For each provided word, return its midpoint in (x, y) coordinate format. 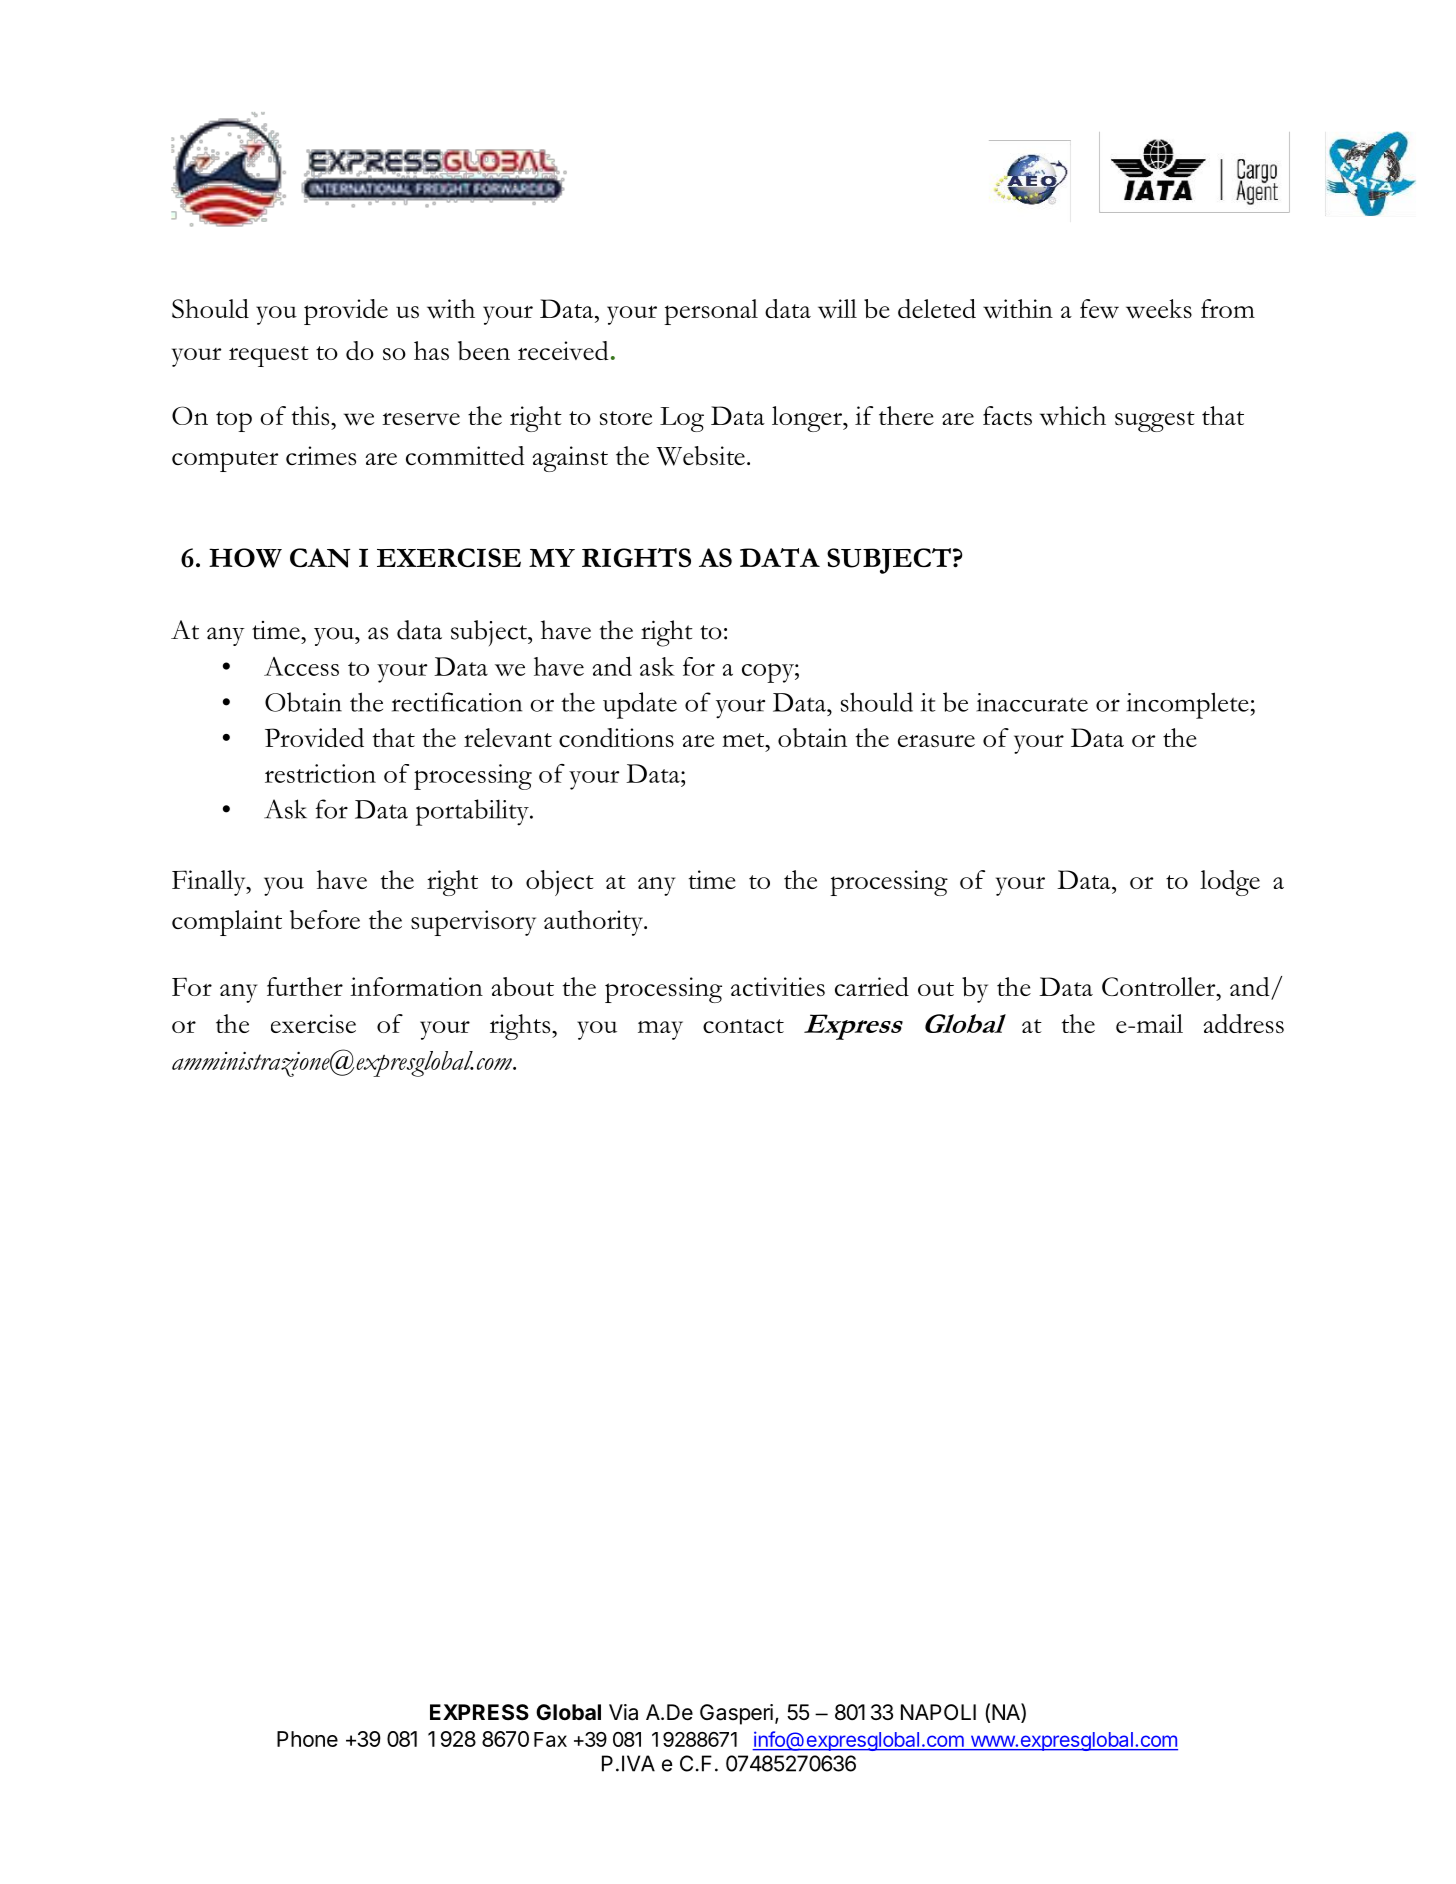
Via (623, 1712)
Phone (307, 1739)
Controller (1160, 986)
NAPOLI (938, 1712)
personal (711, 312)
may (660, 1030)
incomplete (1188, 705)
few (1099, 309)
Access (301, 666)
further (305, 986)
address (1243, 1023)
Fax (550, 1739)
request (269, 356)
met (744, 740)
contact (743, 1026)
